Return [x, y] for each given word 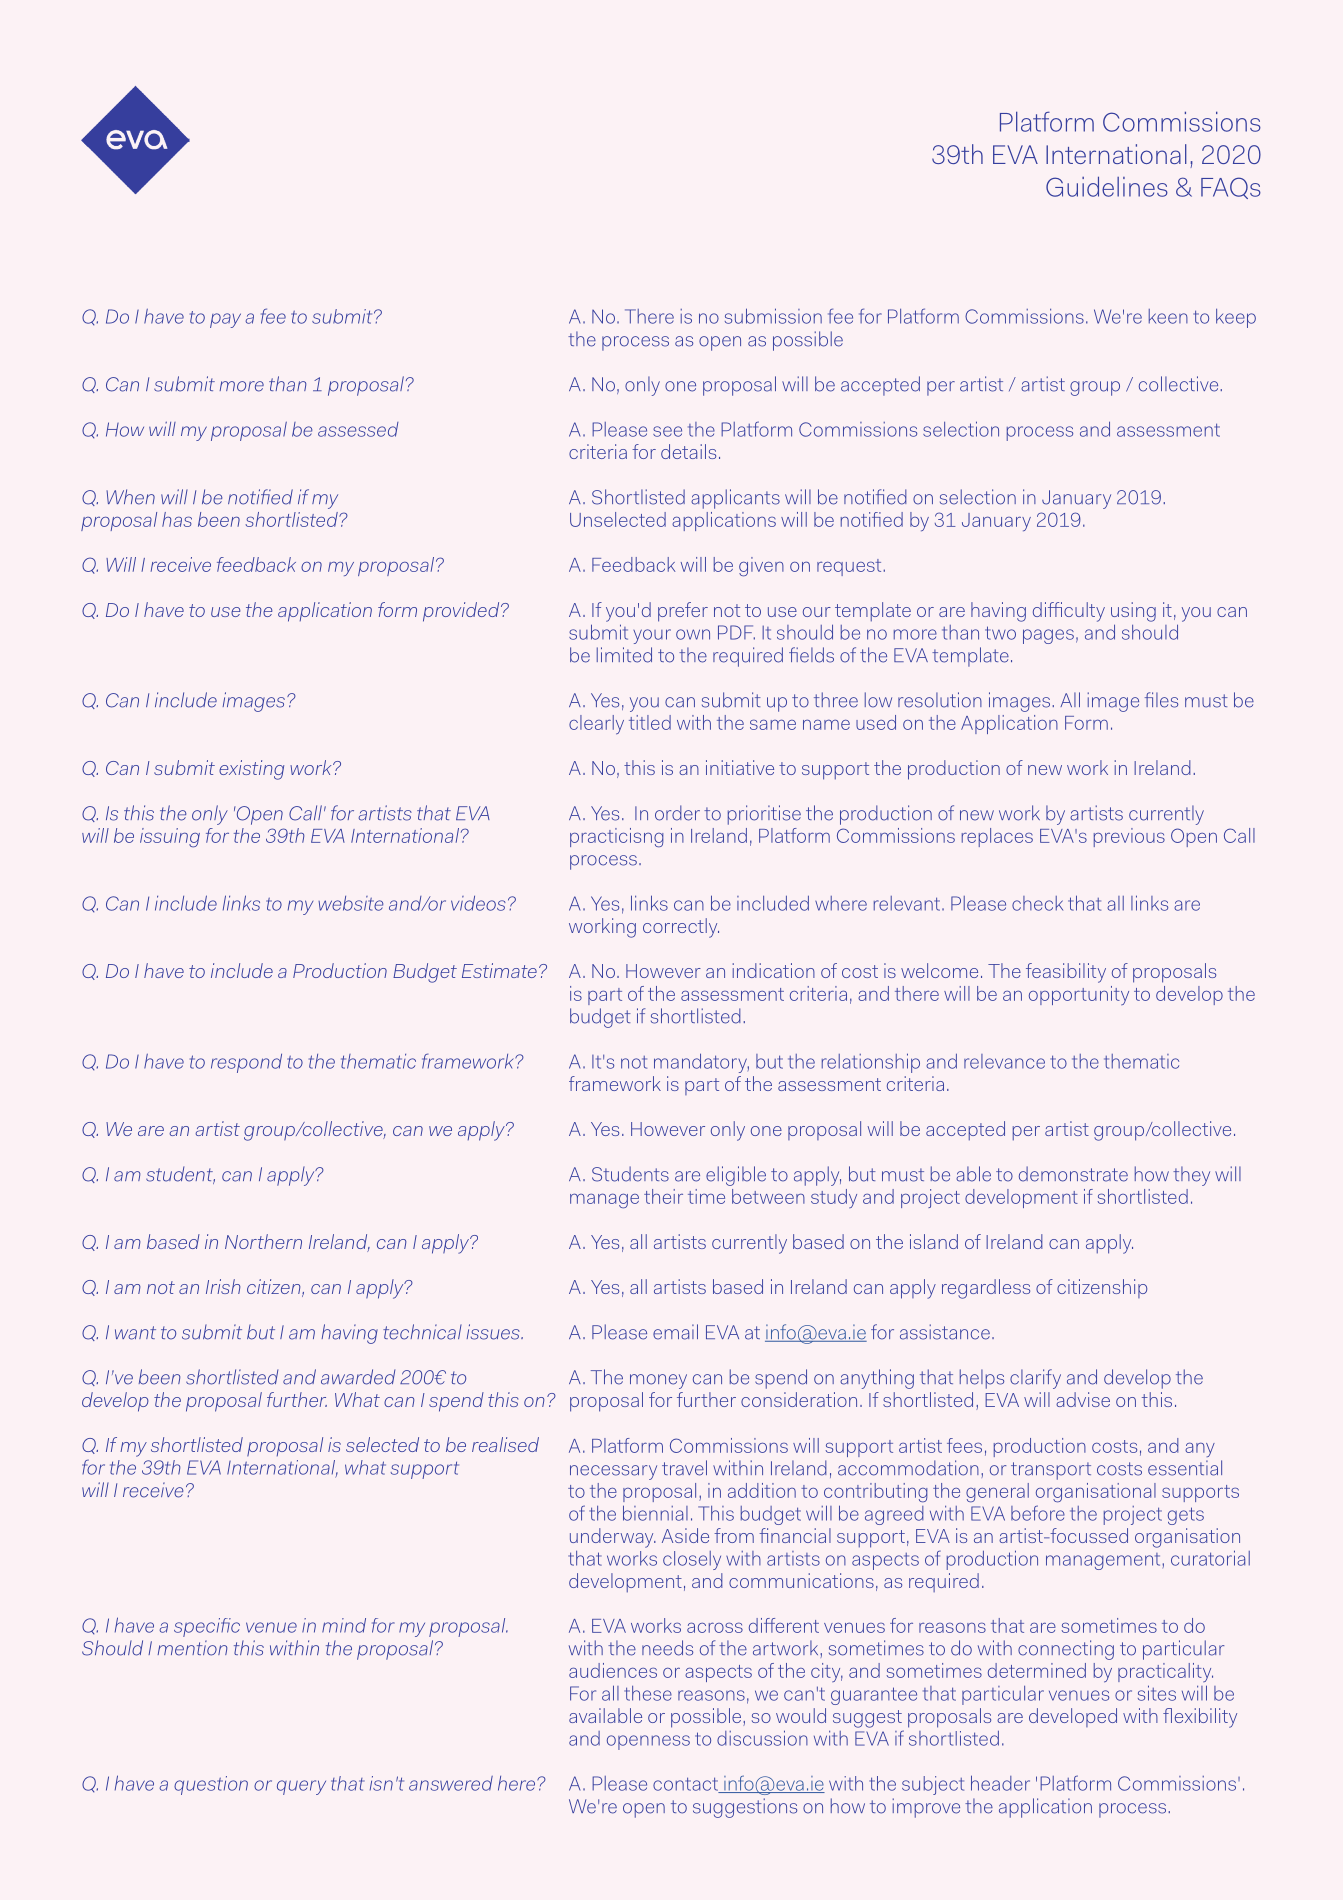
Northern [263, 1241]
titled [650, 722]
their [663, 1196]
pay [225, 320]
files [1161, 700]
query [301, 1787]
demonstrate [1073, 1174]
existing [251, 770]
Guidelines [1107, 186]
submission [773, 316]
